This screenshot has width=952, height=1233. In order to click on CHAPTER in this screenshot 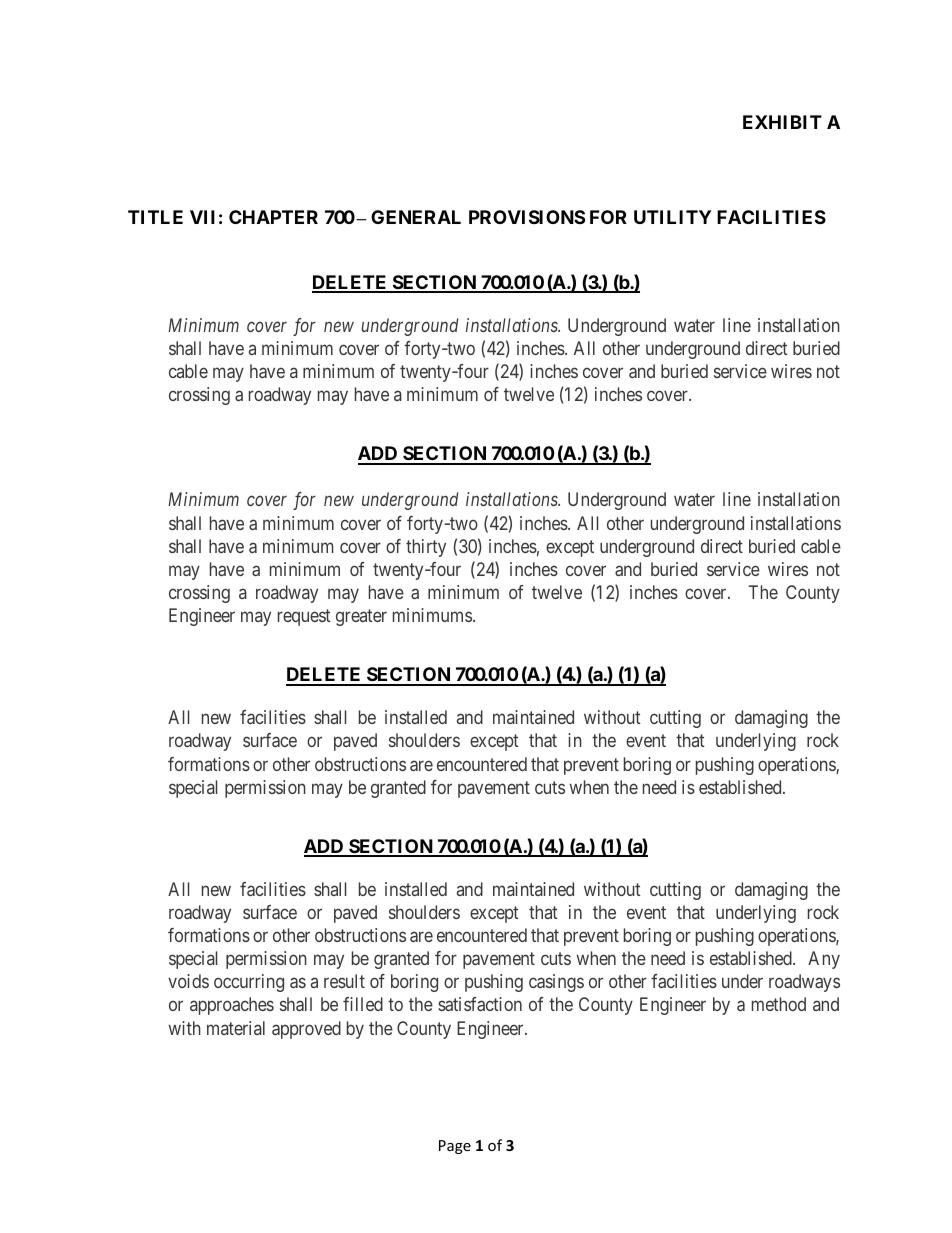, I will do `click(273, 217)`.
